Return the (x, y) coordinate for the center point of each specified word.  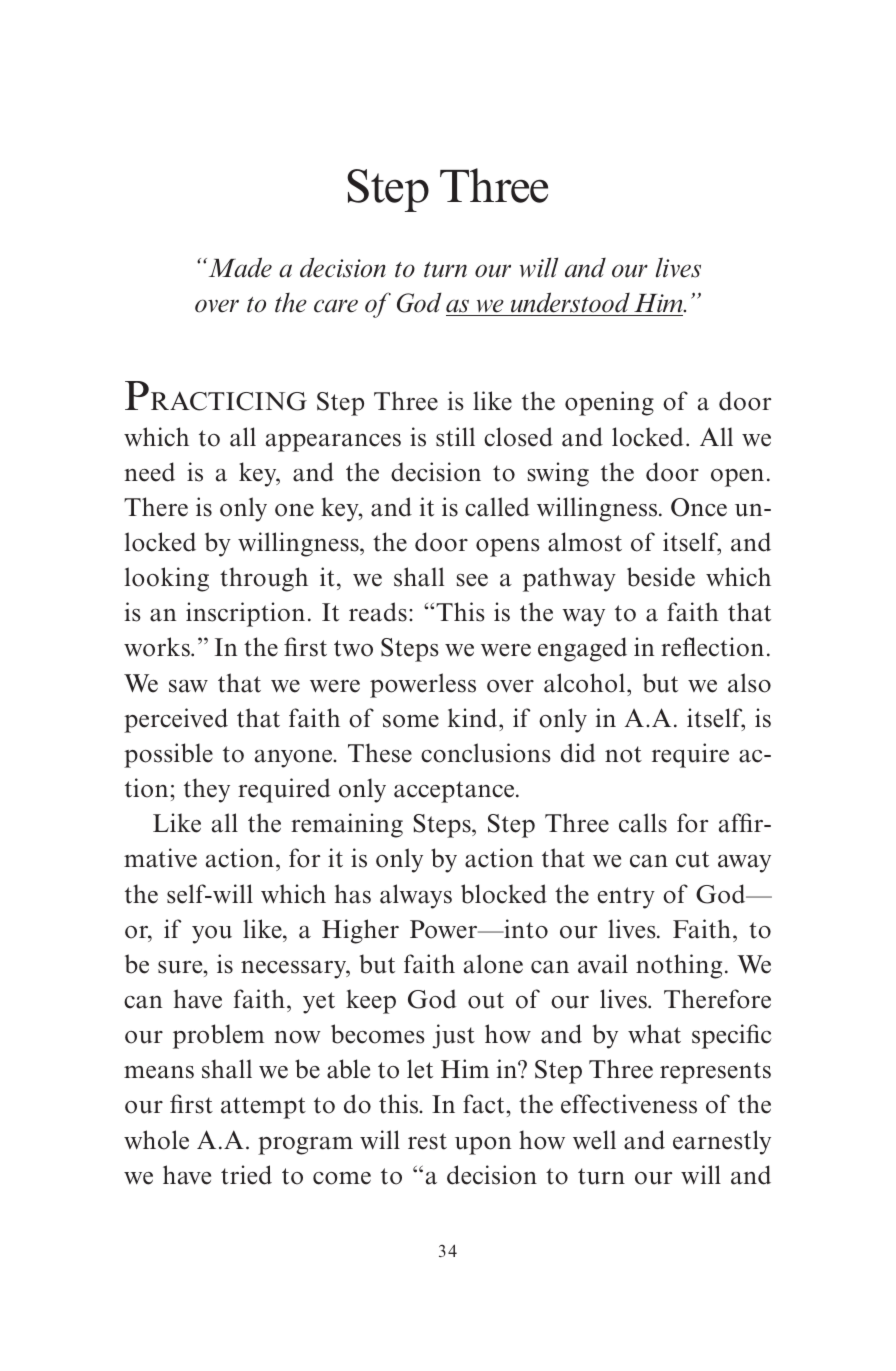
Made (239, 267)
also (749, 683)
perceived (176, 720)
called (497, 507)
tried (246, 1175)
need (149, 472)
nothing (679, 966)
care (336, 306)
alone (493, 964)
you (212, 935)
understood (570, 302)
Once (699, 507)
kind (474, 718)
